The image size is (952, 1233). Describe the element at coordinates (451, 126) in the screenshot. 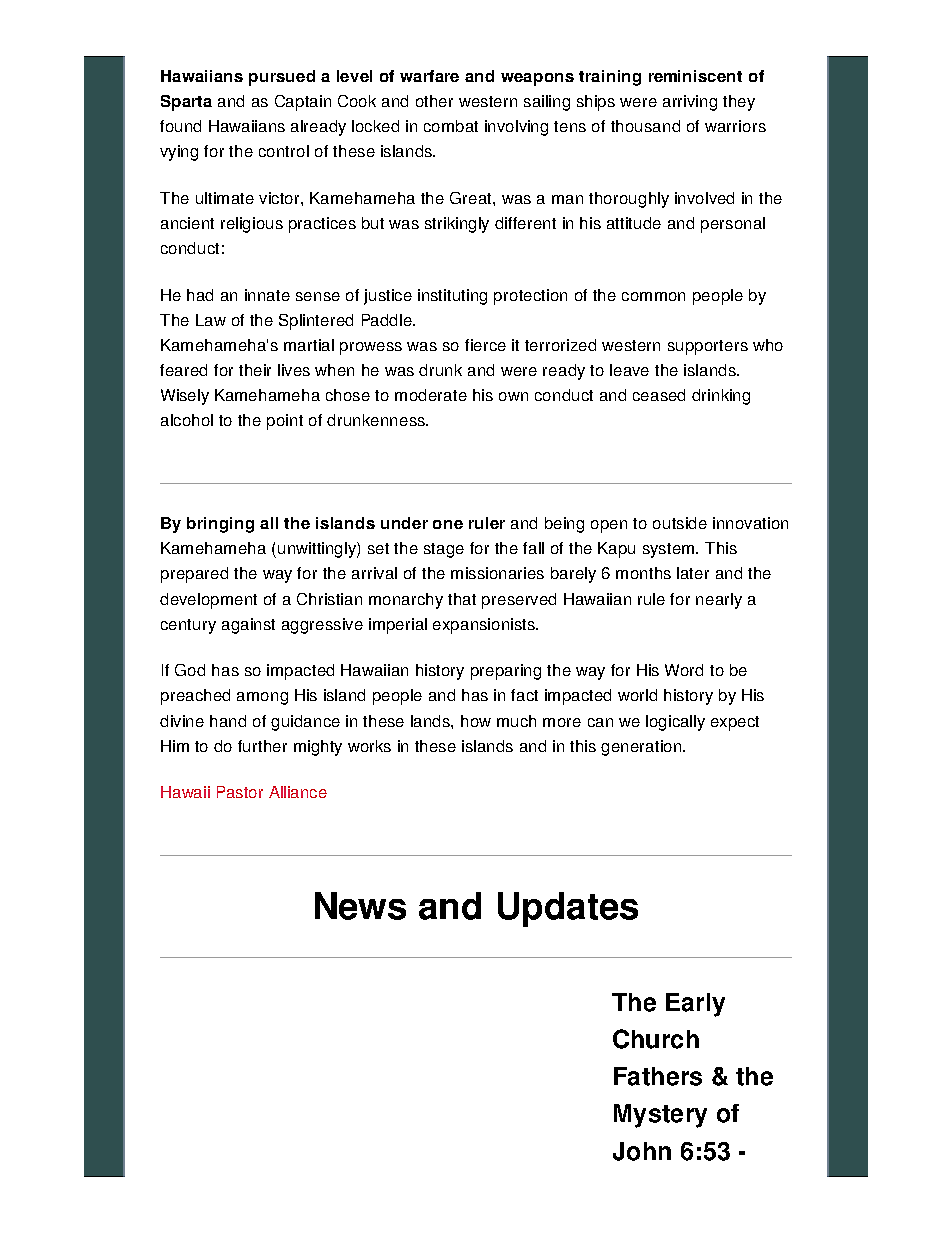

I see `combat` at that location.
